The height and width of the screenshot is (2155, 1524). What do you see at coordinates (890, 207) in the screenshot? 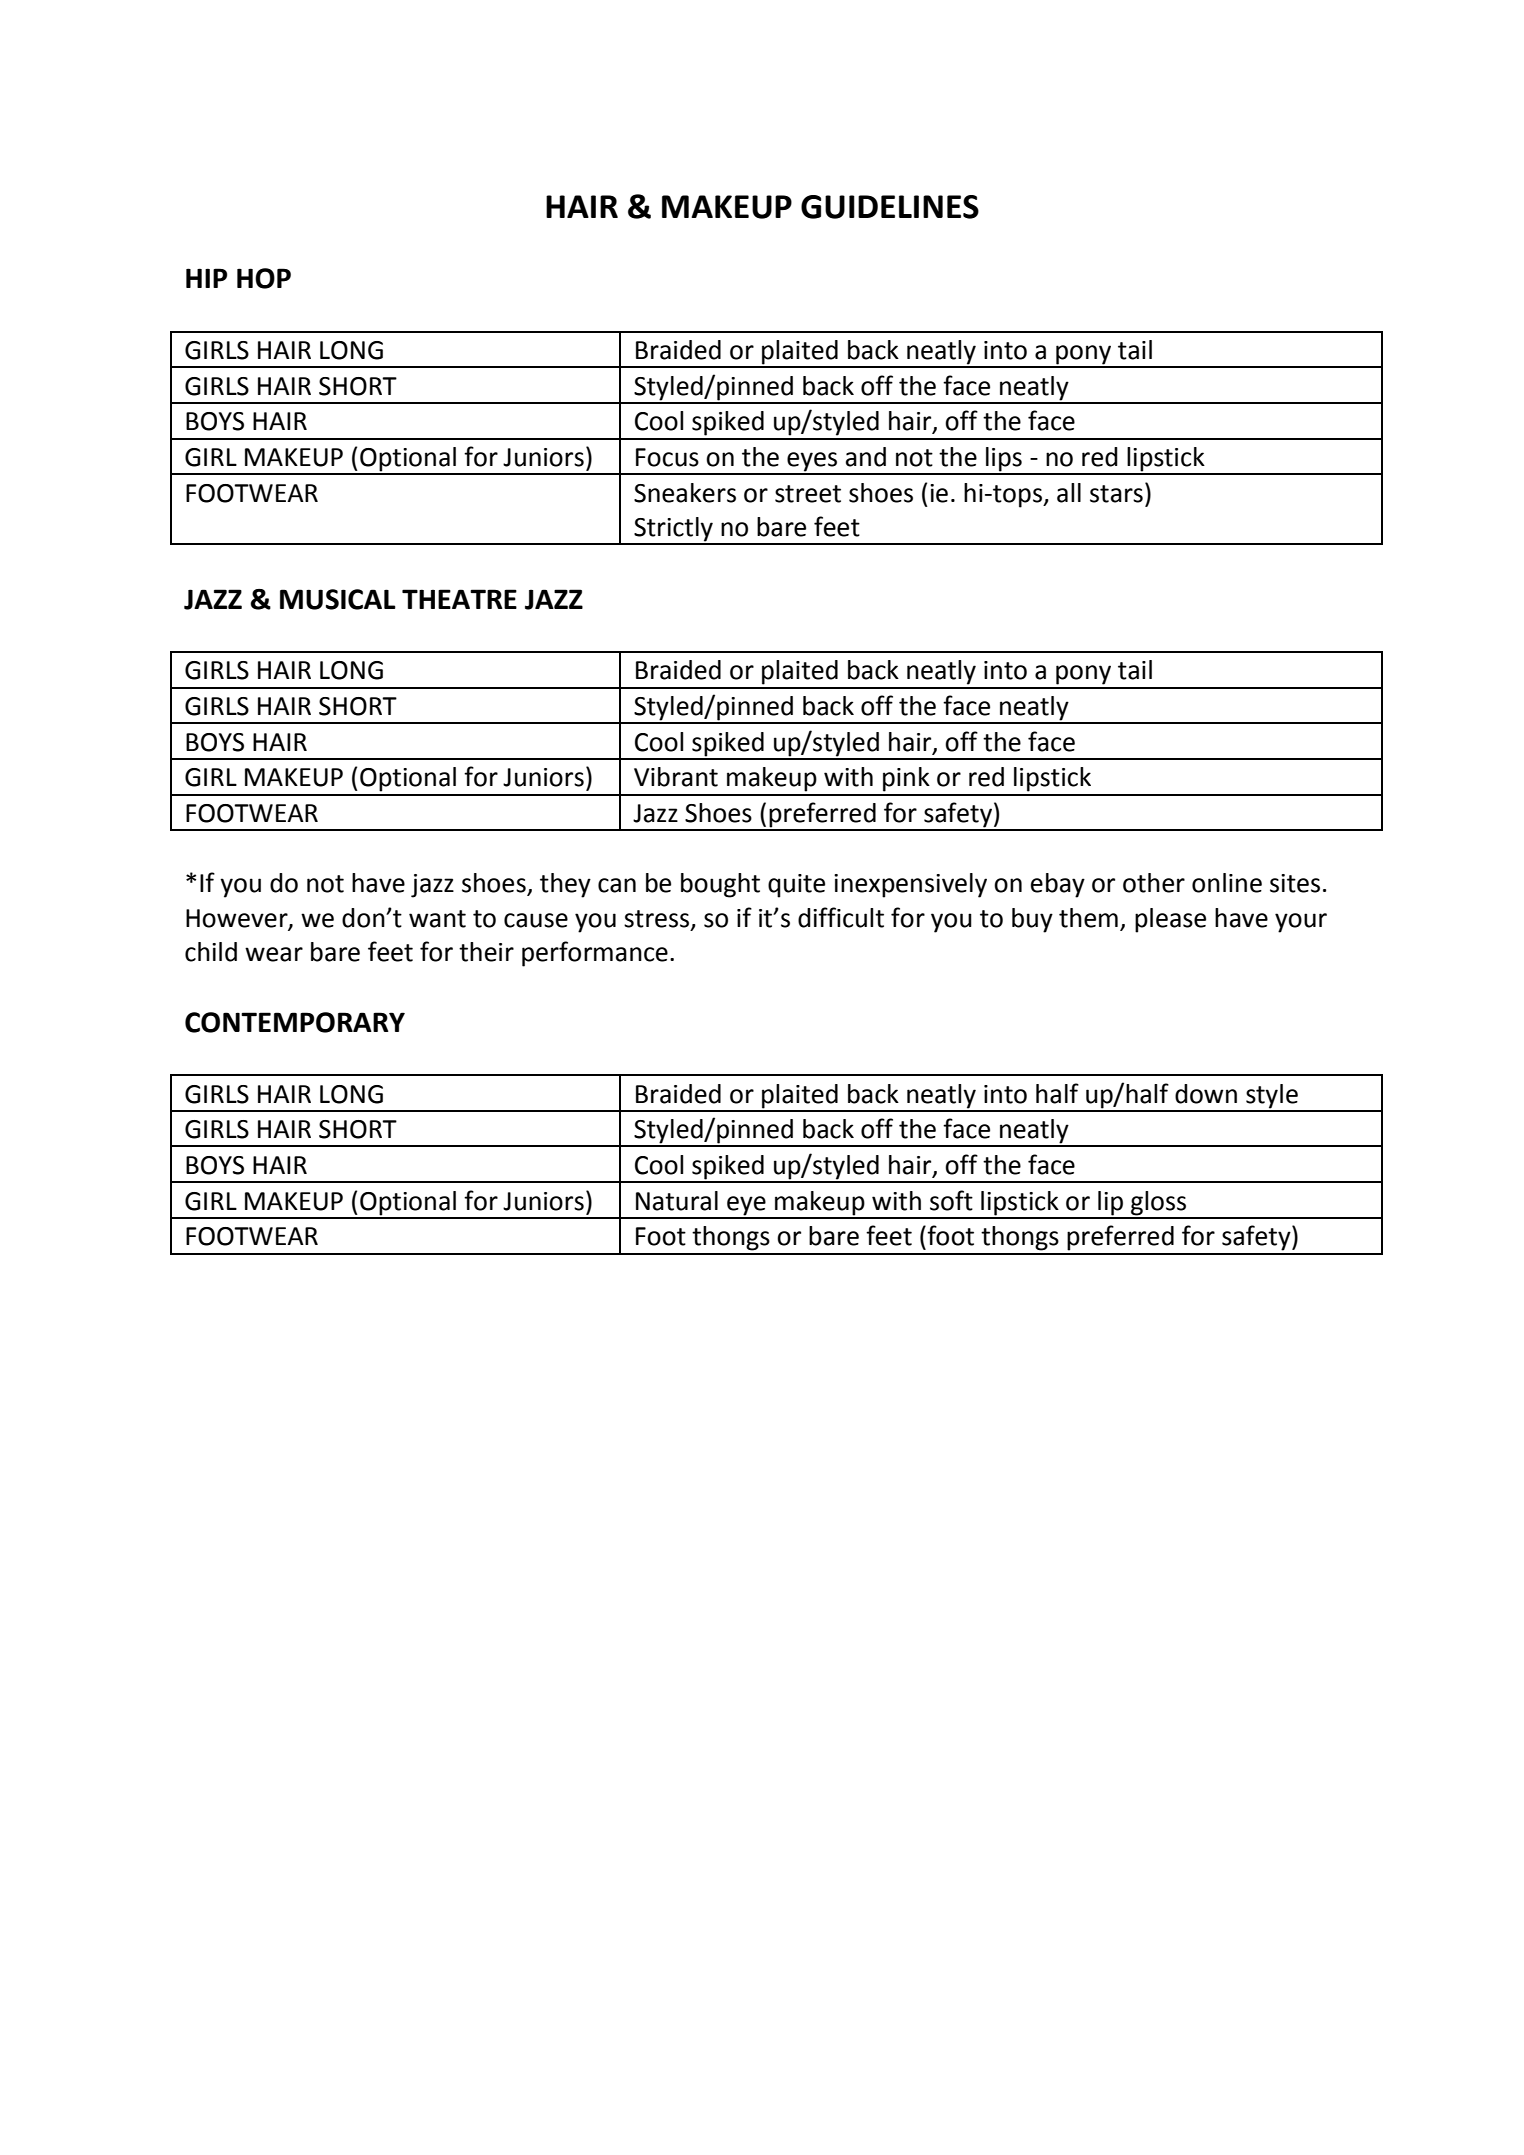
I see `GUIDELINES` at bounding box center [890, 207].
